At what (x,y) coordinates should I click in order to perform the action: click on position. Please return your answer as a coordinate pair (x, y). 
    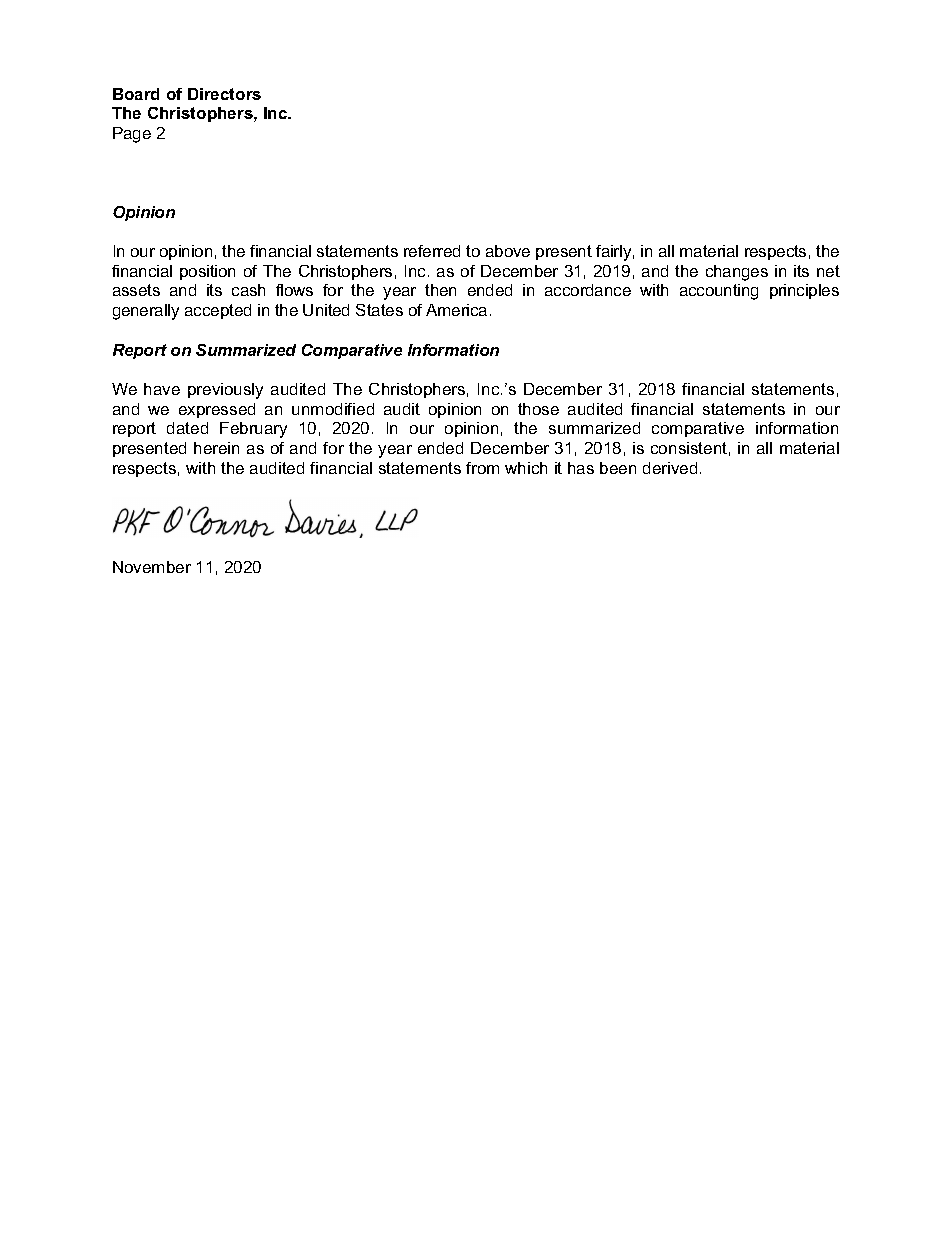
    Looking at the image, I should click on (207, 272).
